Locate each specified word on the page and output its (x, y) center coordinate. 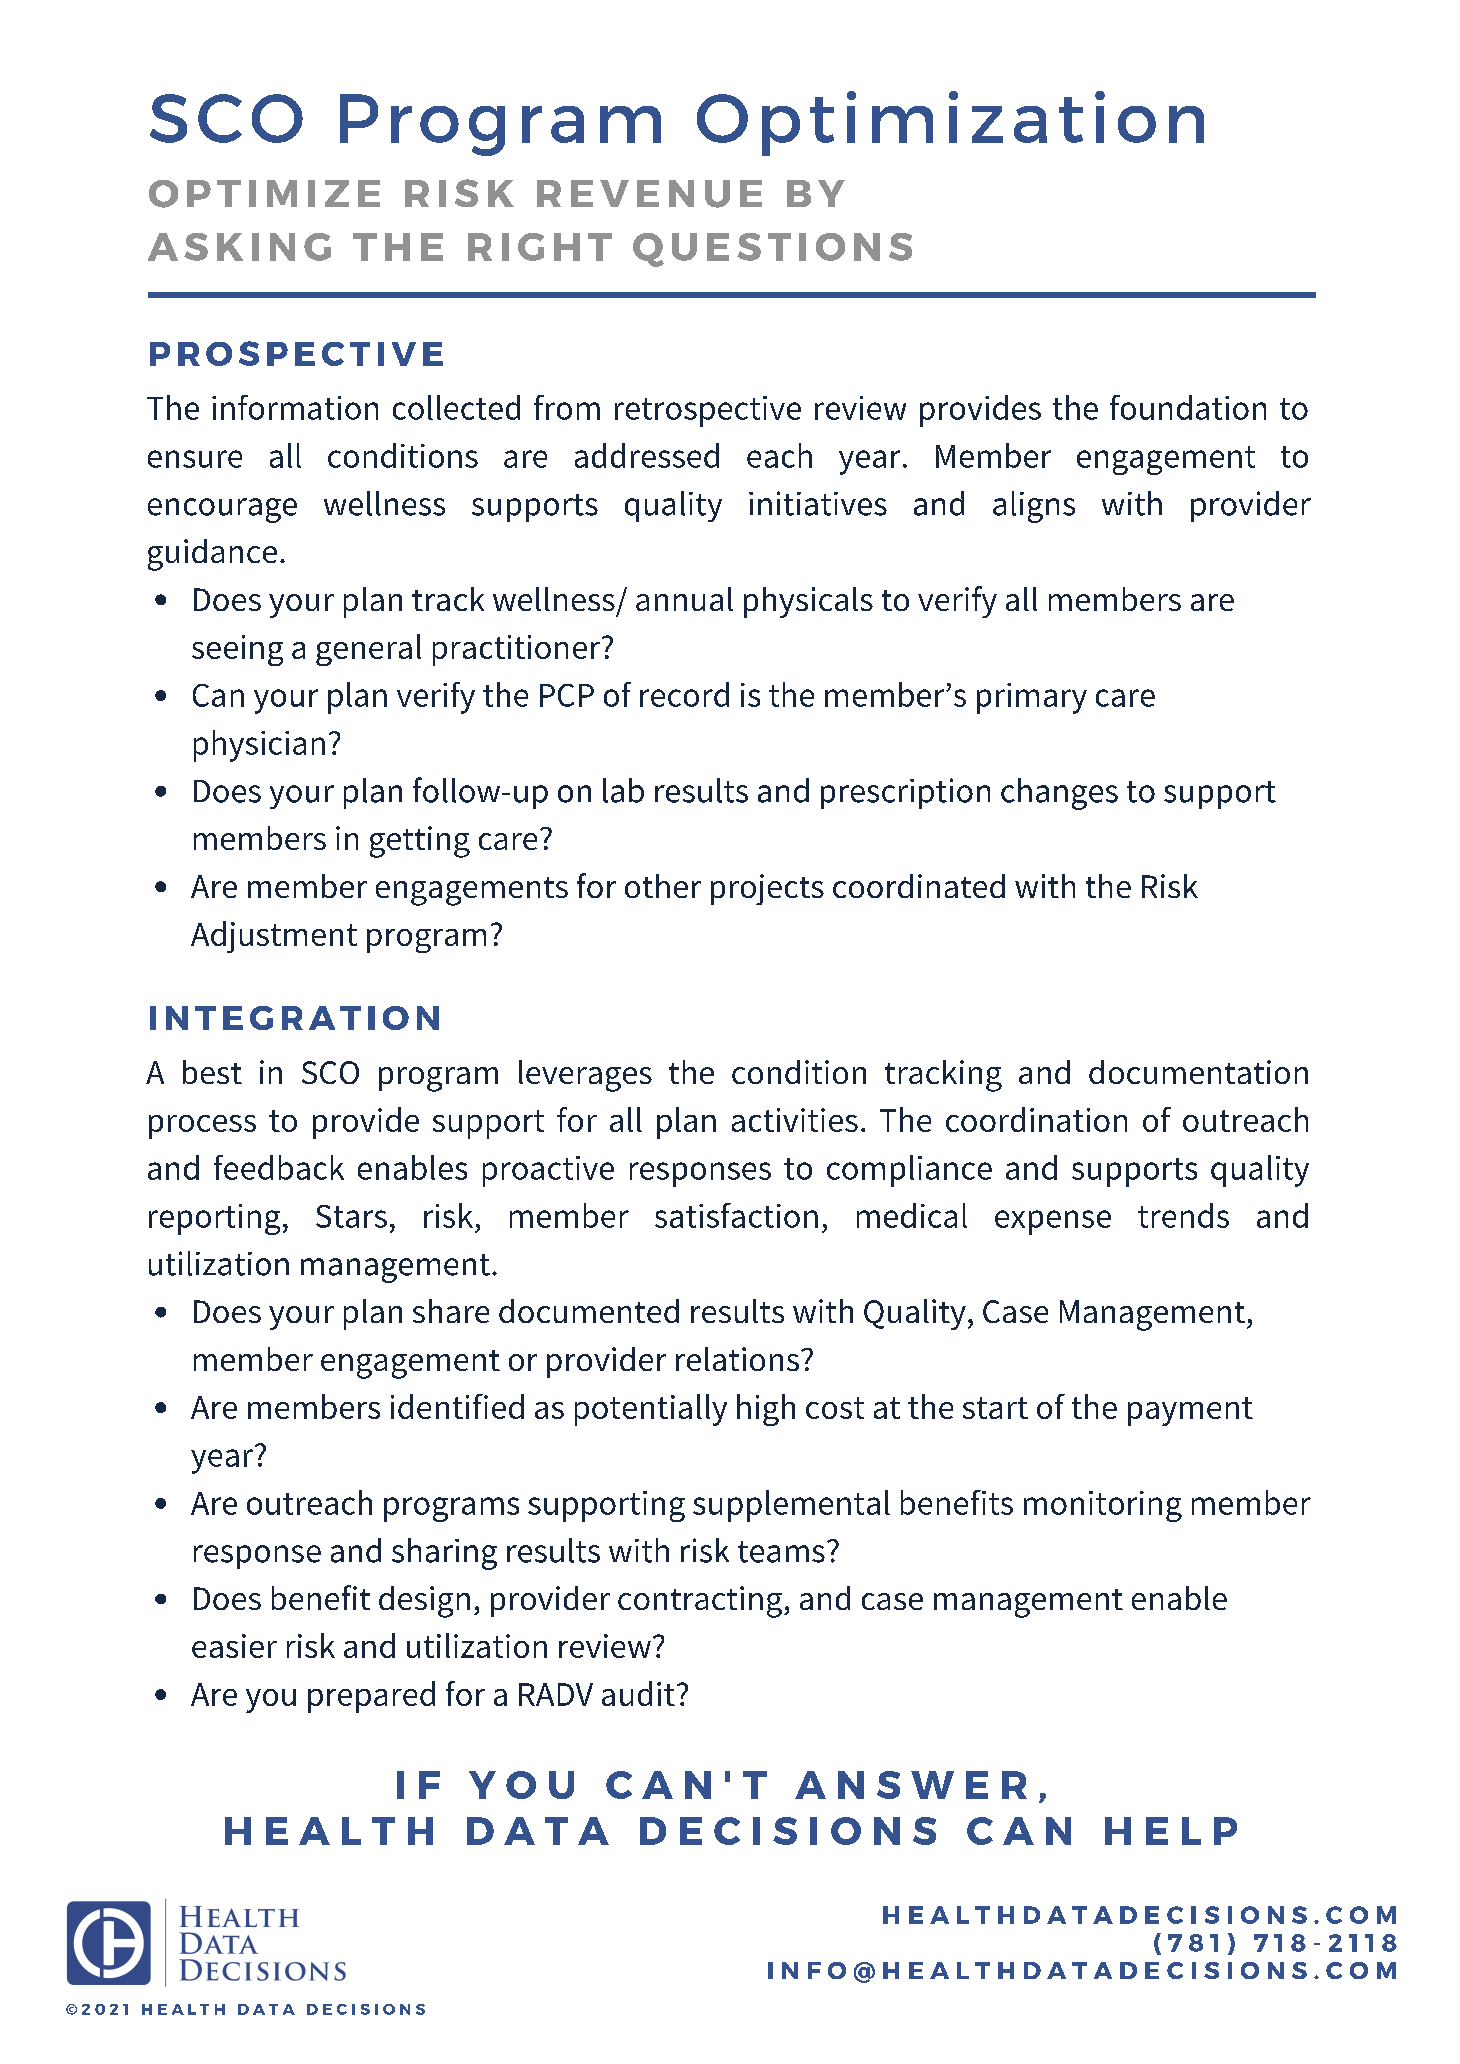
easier (234, 1646)
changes (1059, 794)
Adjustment (274, 937)
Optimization (950, 123)
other (663, 886)
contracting (701, 1602)
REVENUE (649, 194)
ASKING (239, 247)
